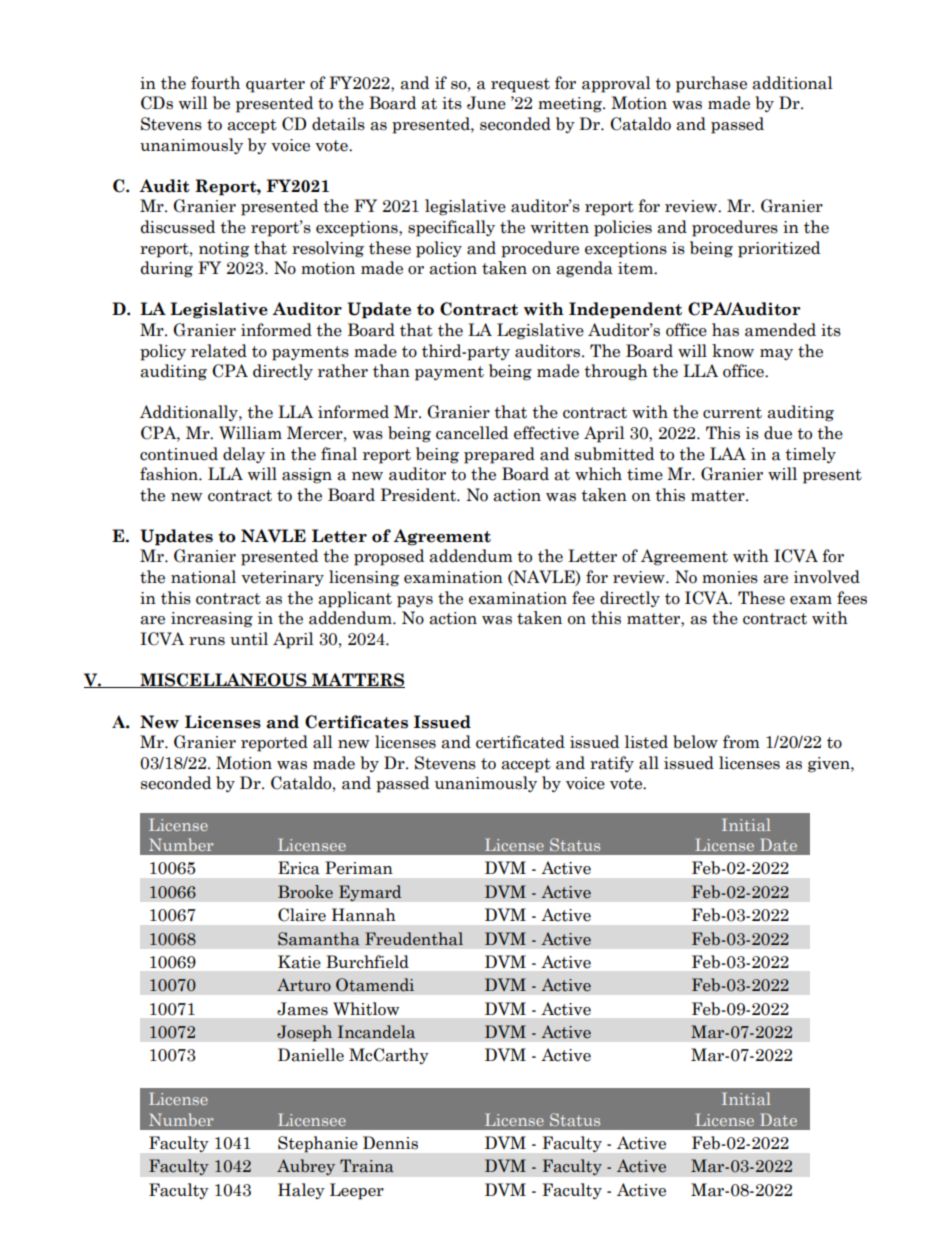 Image resolution: width=952 pixels, height=1233 pixels. I want to click on Brooke, so click(305, 892).
